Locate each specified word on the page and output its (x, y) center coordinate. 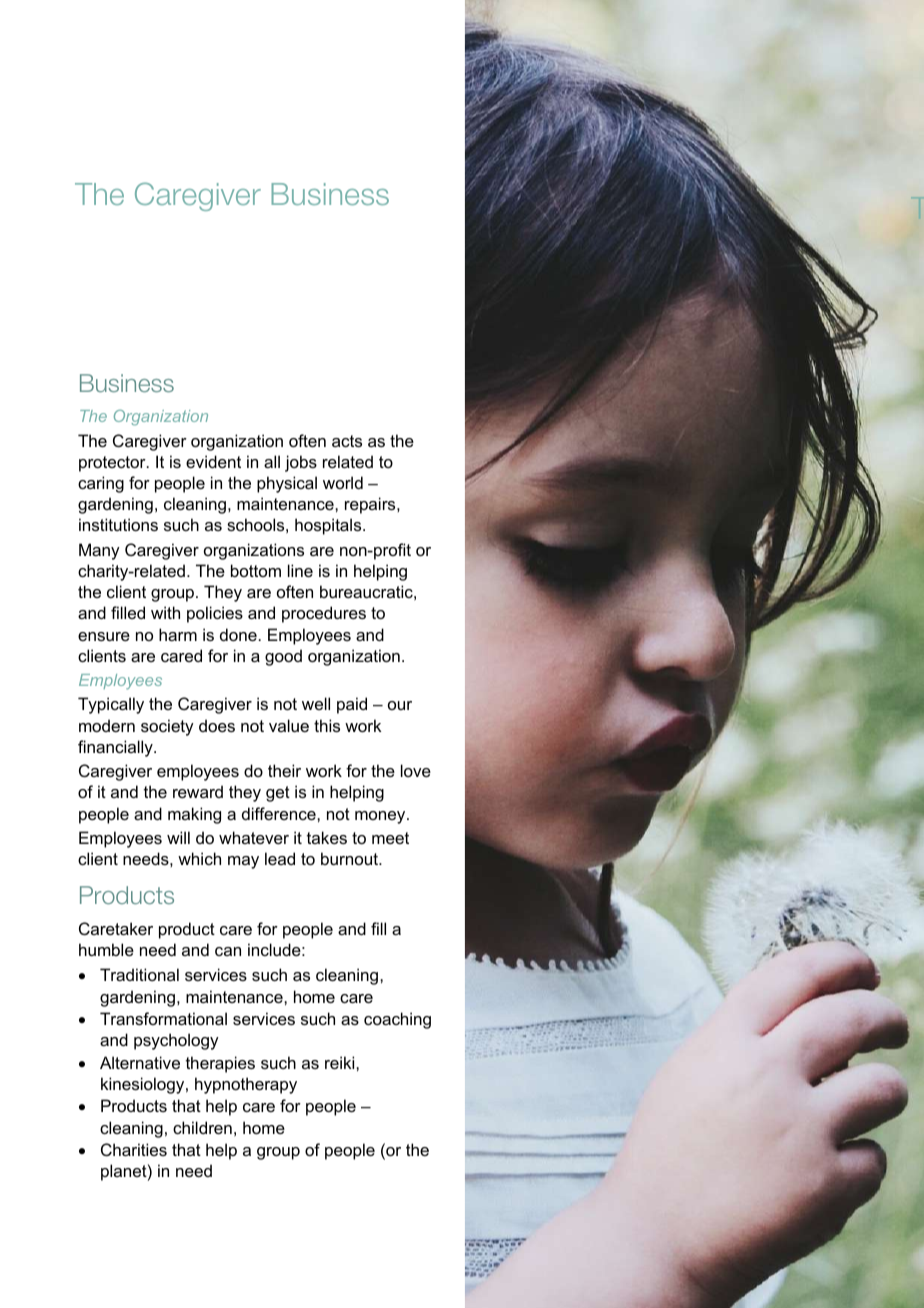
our (400, 705)
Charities (134, 1149)
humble (106, 949)
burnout (350, 858)
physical (287, 484)
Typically (111, 705)
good (283, 657)
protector (113, 464)
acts (347, 441)
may (243, 862)
